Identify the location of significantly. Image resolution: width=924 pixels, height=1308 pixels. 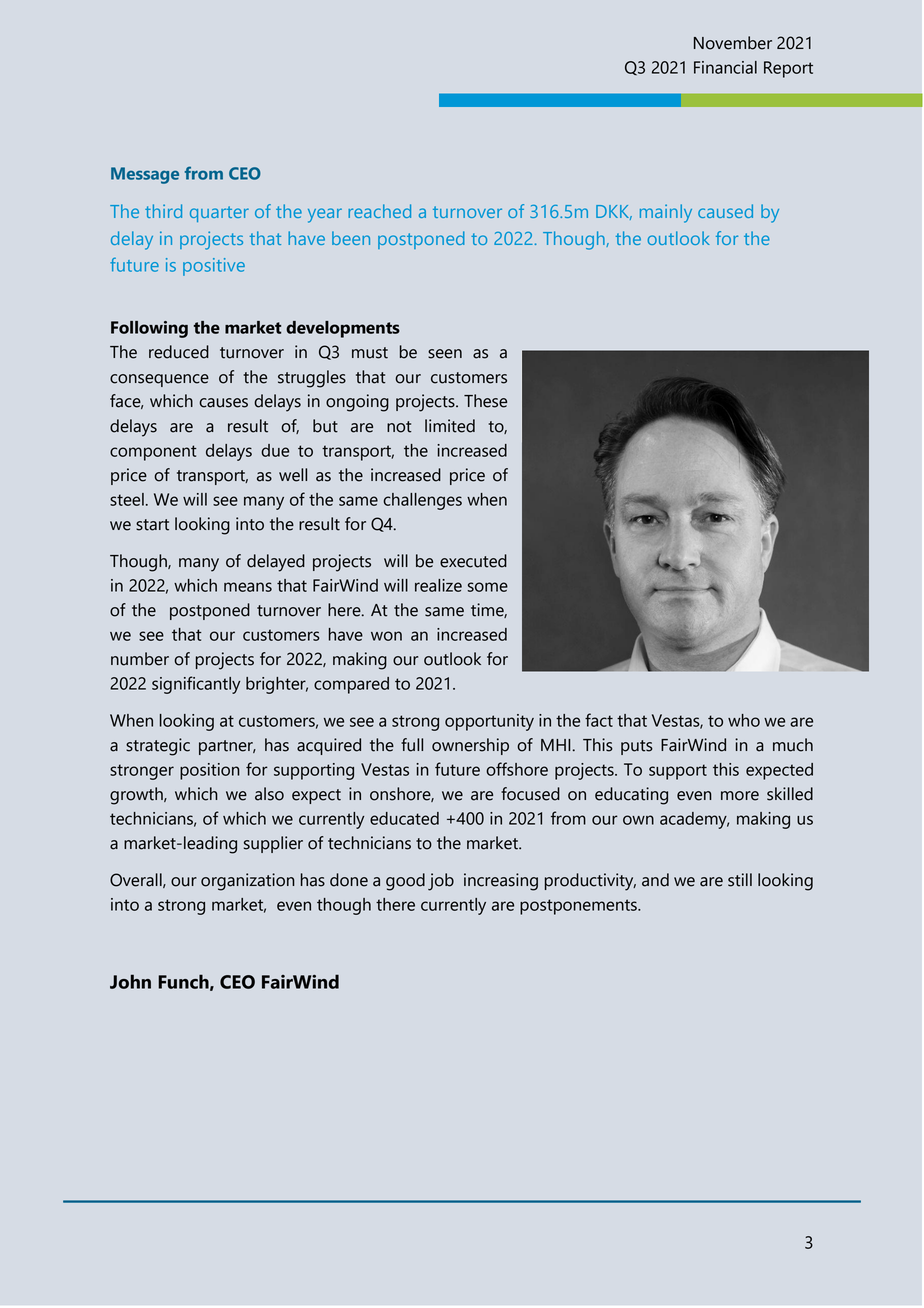
(196, 685).
